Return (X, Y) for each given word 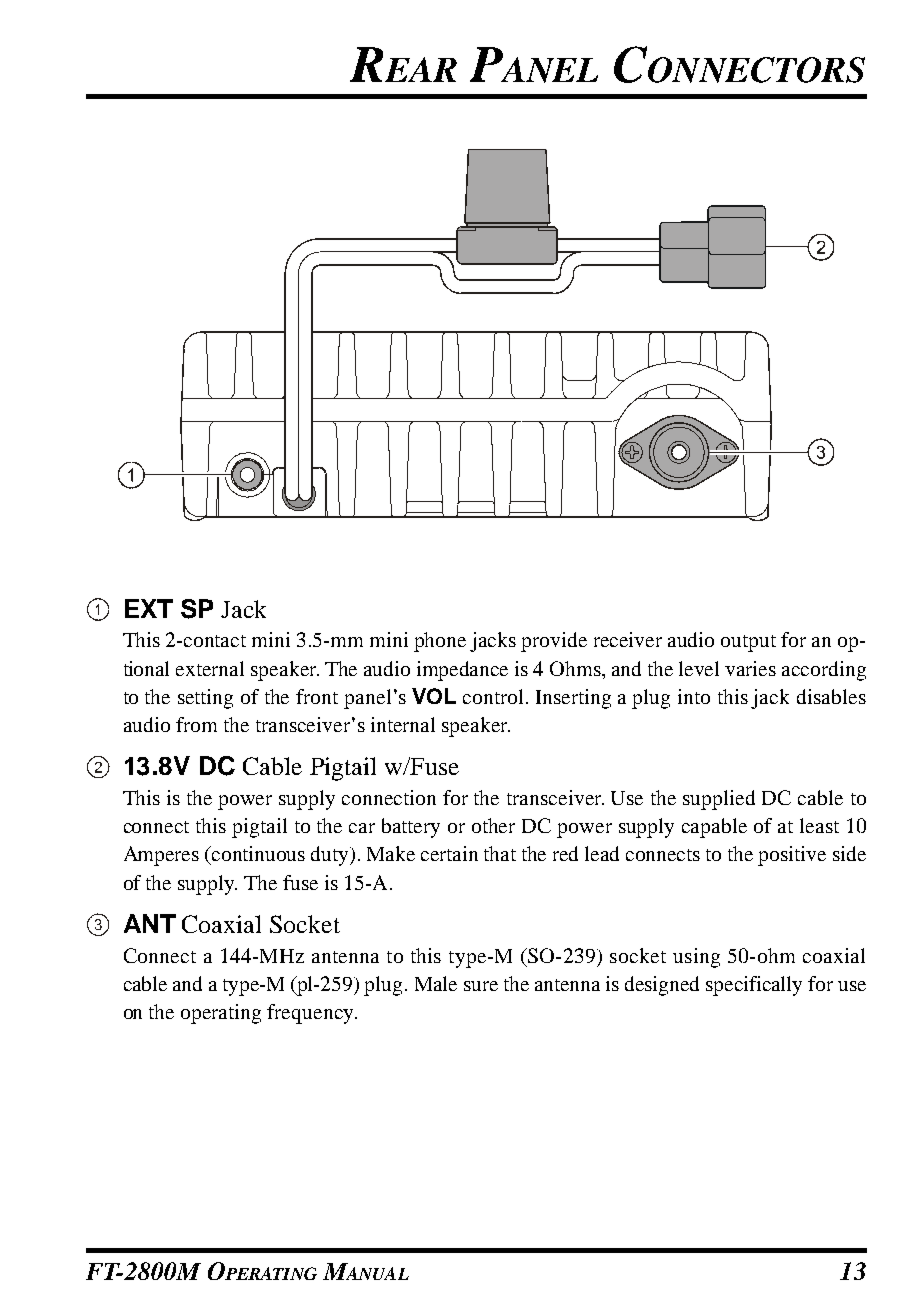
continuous (257, 853)
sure (481, 986)
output (748, 643)
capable (714, 828)
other (493, 825)
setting (205, 699)
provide (554, 642)
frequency (311, 1014)
